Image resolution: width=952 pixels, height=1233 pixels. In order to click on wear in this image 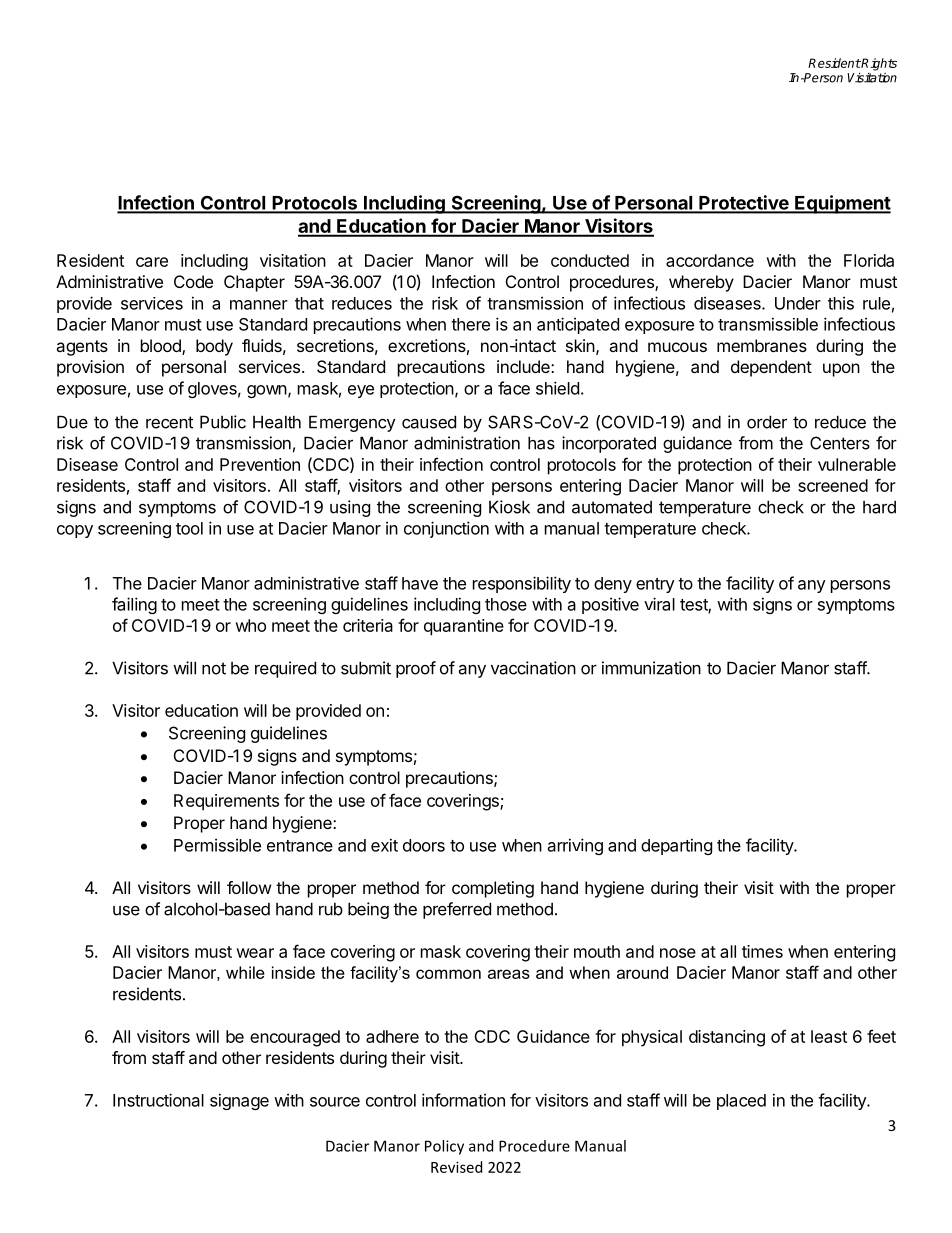, I will do `click(255, 953)`.
